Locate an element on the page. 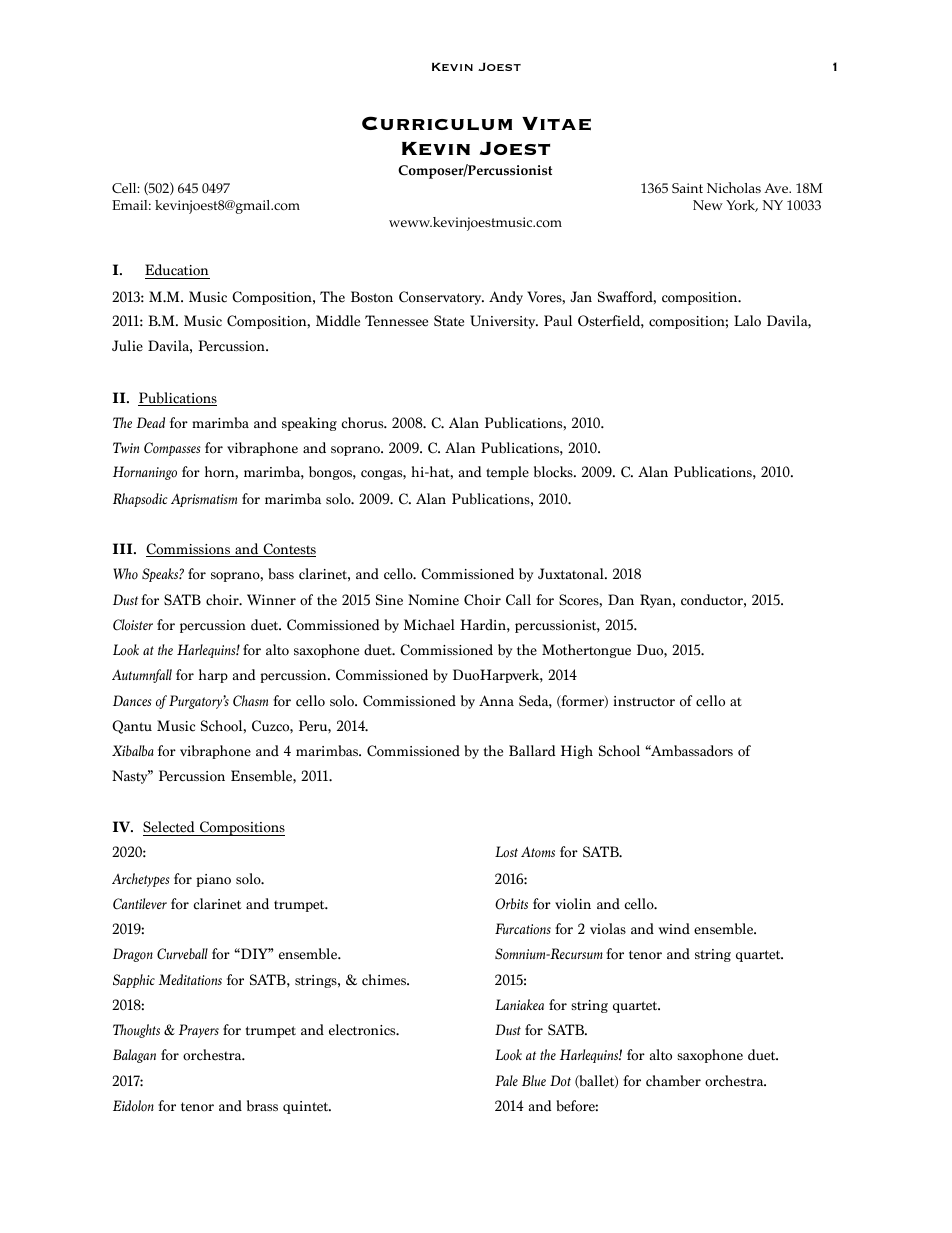 The image size is (952, 1233). Lalo is located at coordinates (747, 321).
